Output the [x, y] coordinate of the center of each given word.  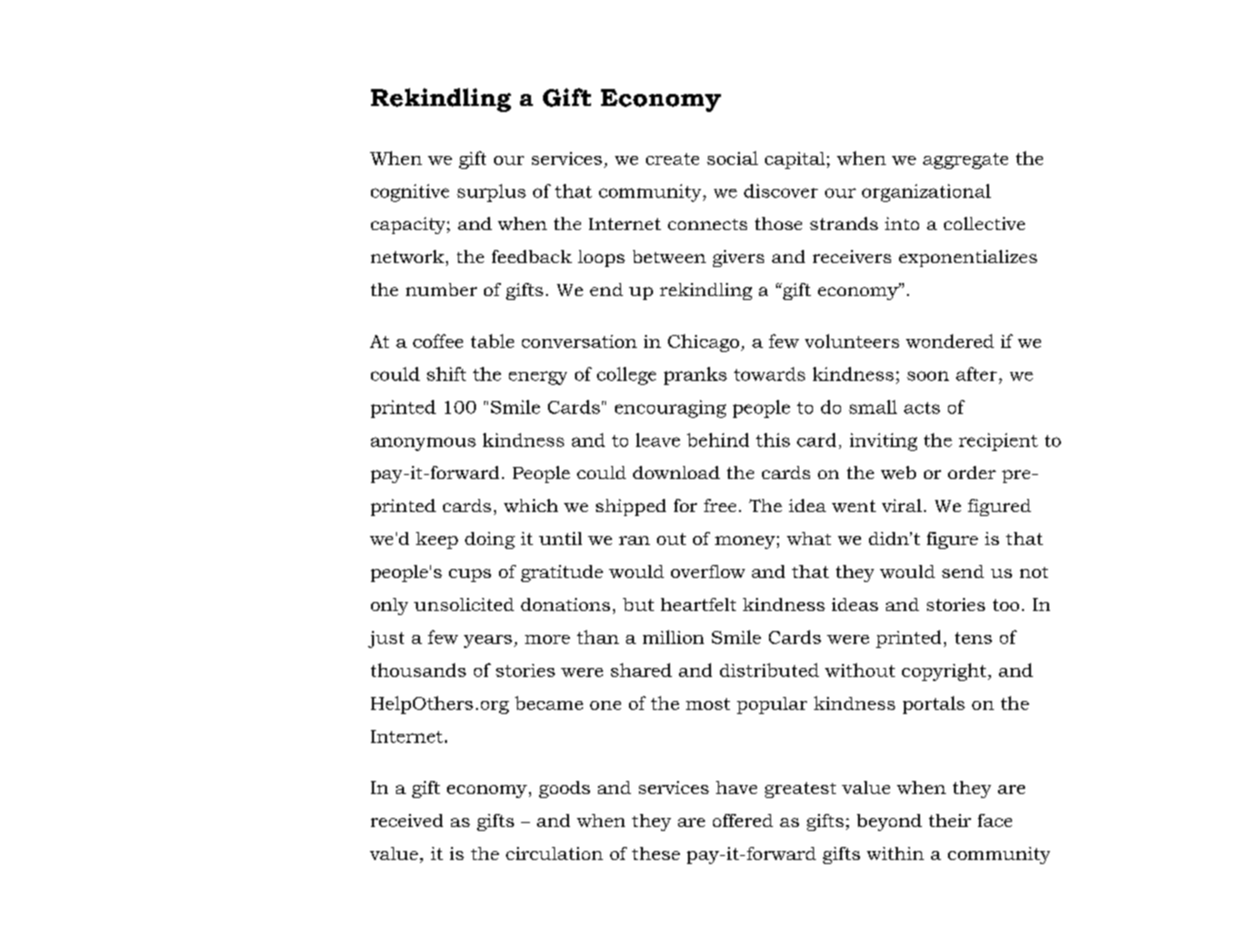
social [732, 158]
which [531, 505]
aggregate [965, 161]
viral [902, 505]
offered [743, 820]
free [720, 505]
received [407, 820]
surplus [491, 193]
